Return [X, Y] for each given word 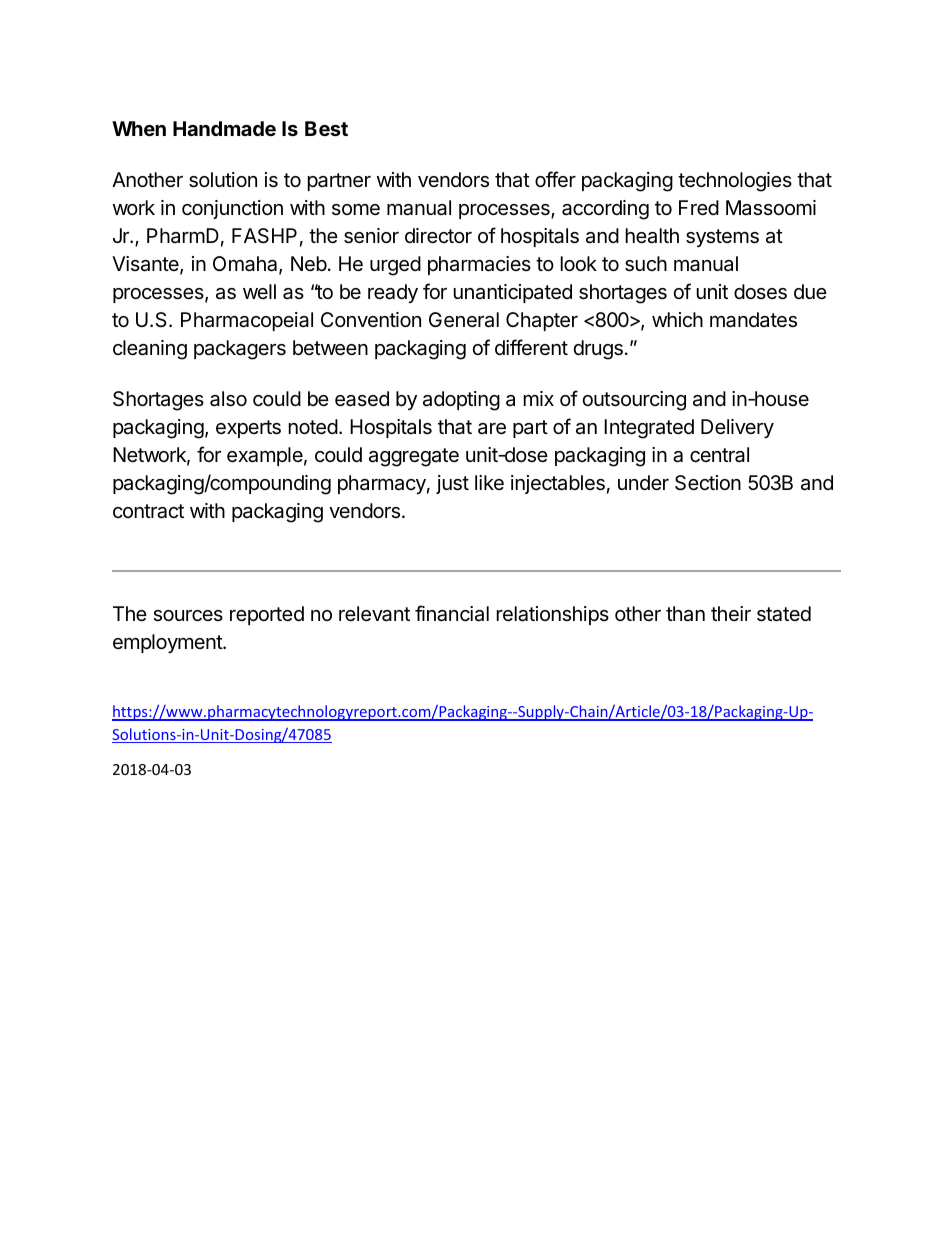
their [731, 613]
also [228, 399]
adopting [461, 401]
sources [188, 616]
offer [555, 179]
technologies [735, 182]
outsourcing [634, 401]
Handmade [224, 128]
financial [452, 613]
